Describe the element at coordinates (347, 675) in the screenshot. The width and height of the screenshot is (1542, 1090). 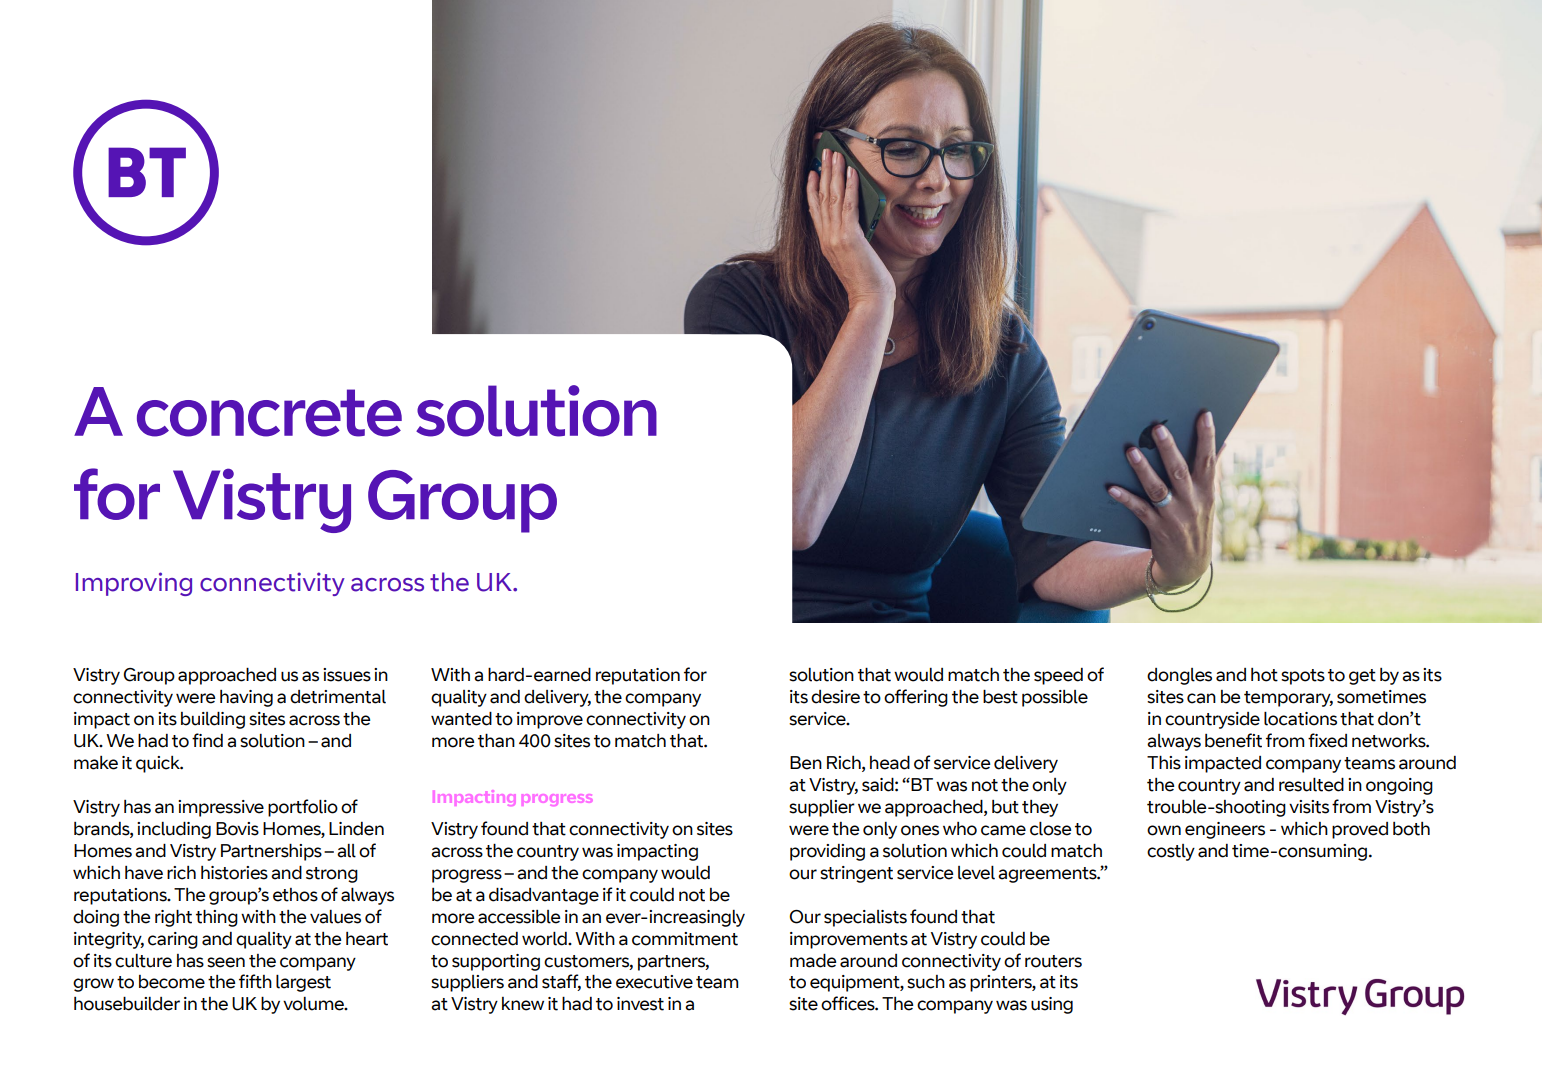
I see `issues` at that location.
